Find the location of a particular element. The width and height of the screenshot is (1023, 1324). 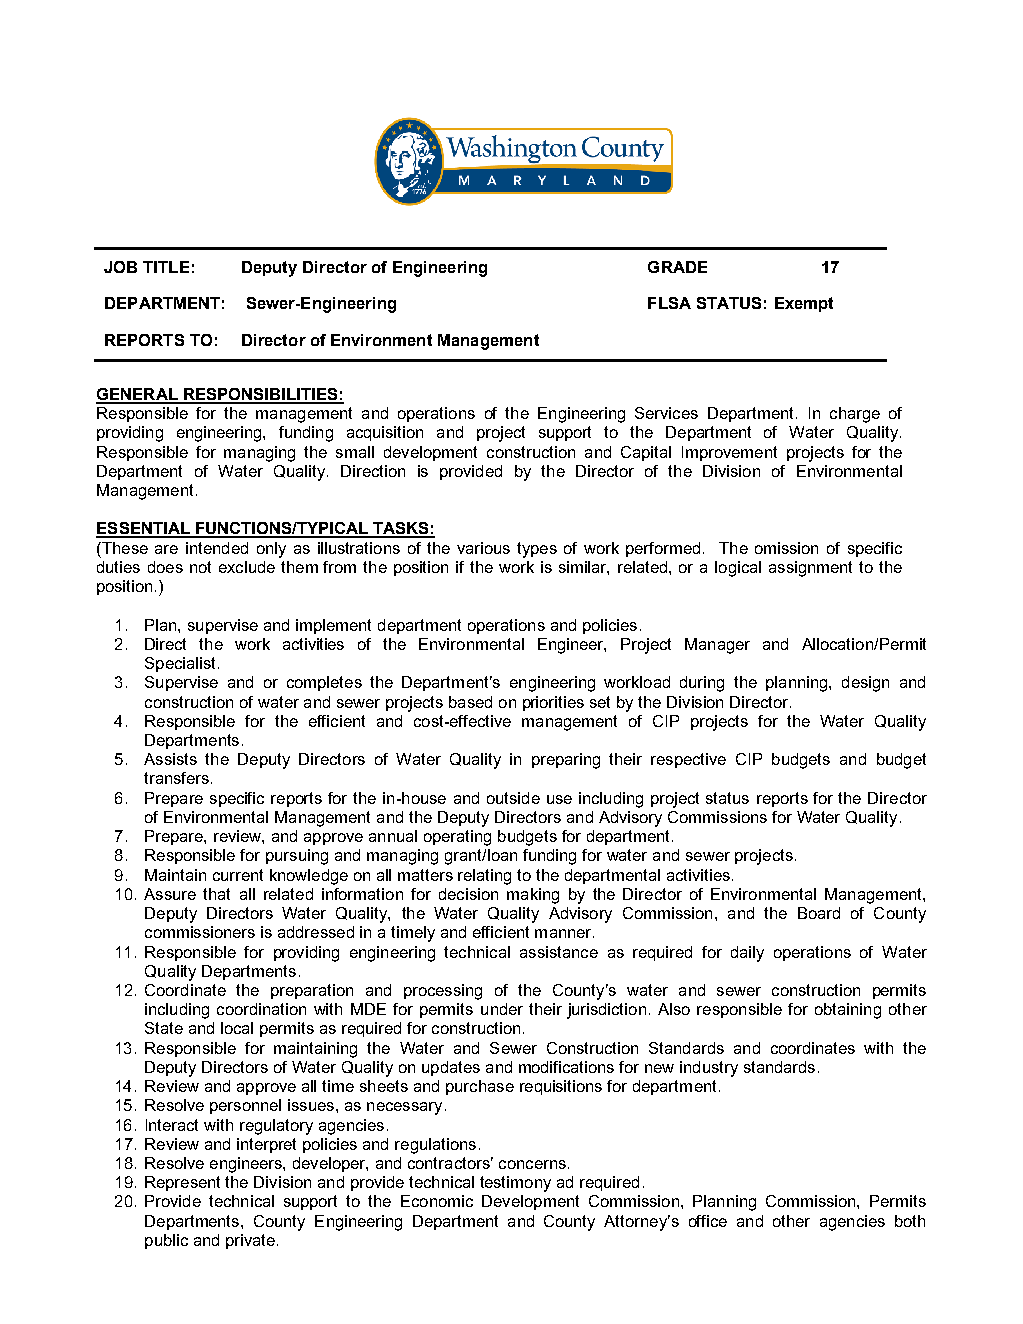

design is located at coordinates (865, 684).
